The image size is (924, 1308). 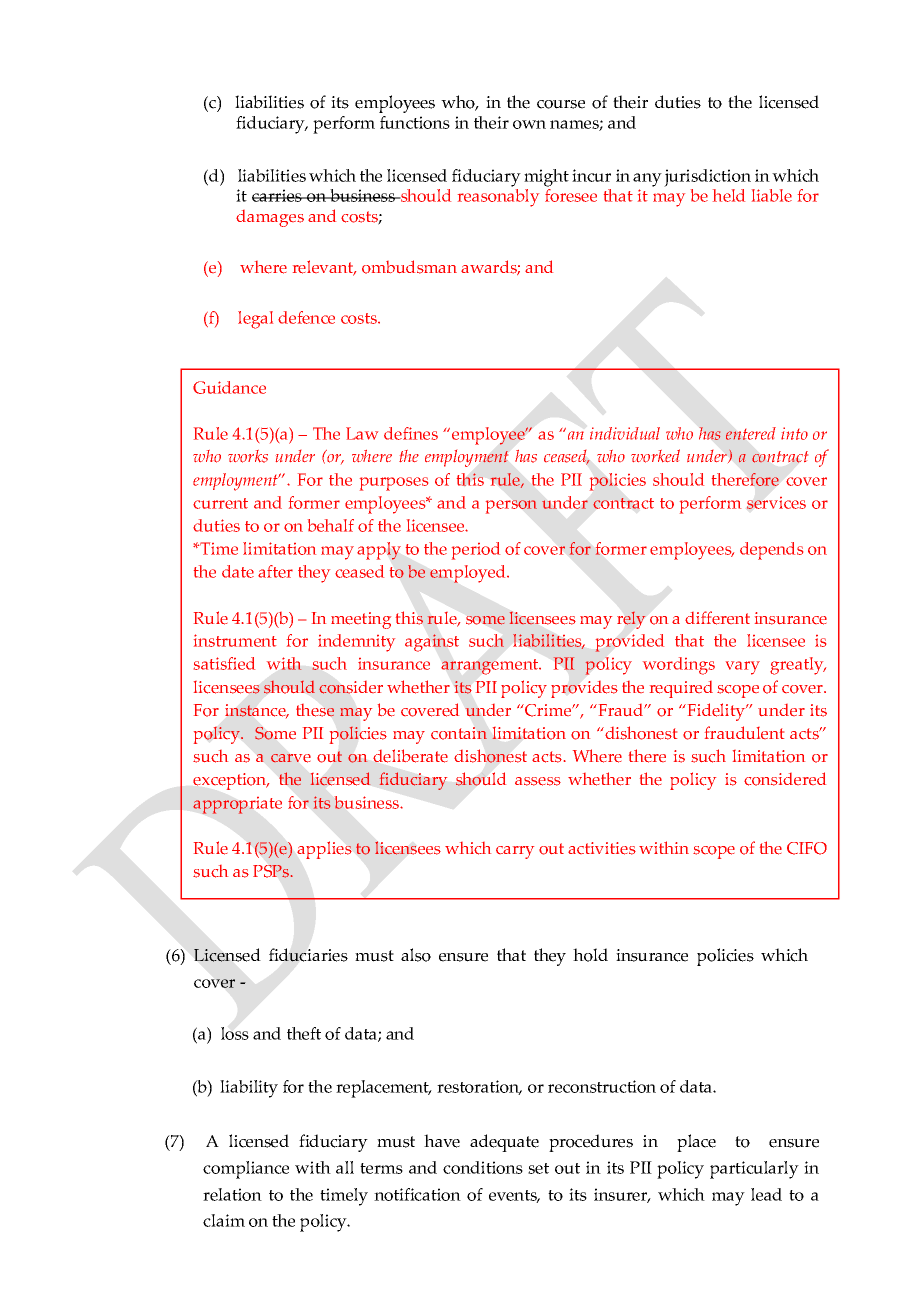 I want to click on compliance, so click(x=246, y=1170).
